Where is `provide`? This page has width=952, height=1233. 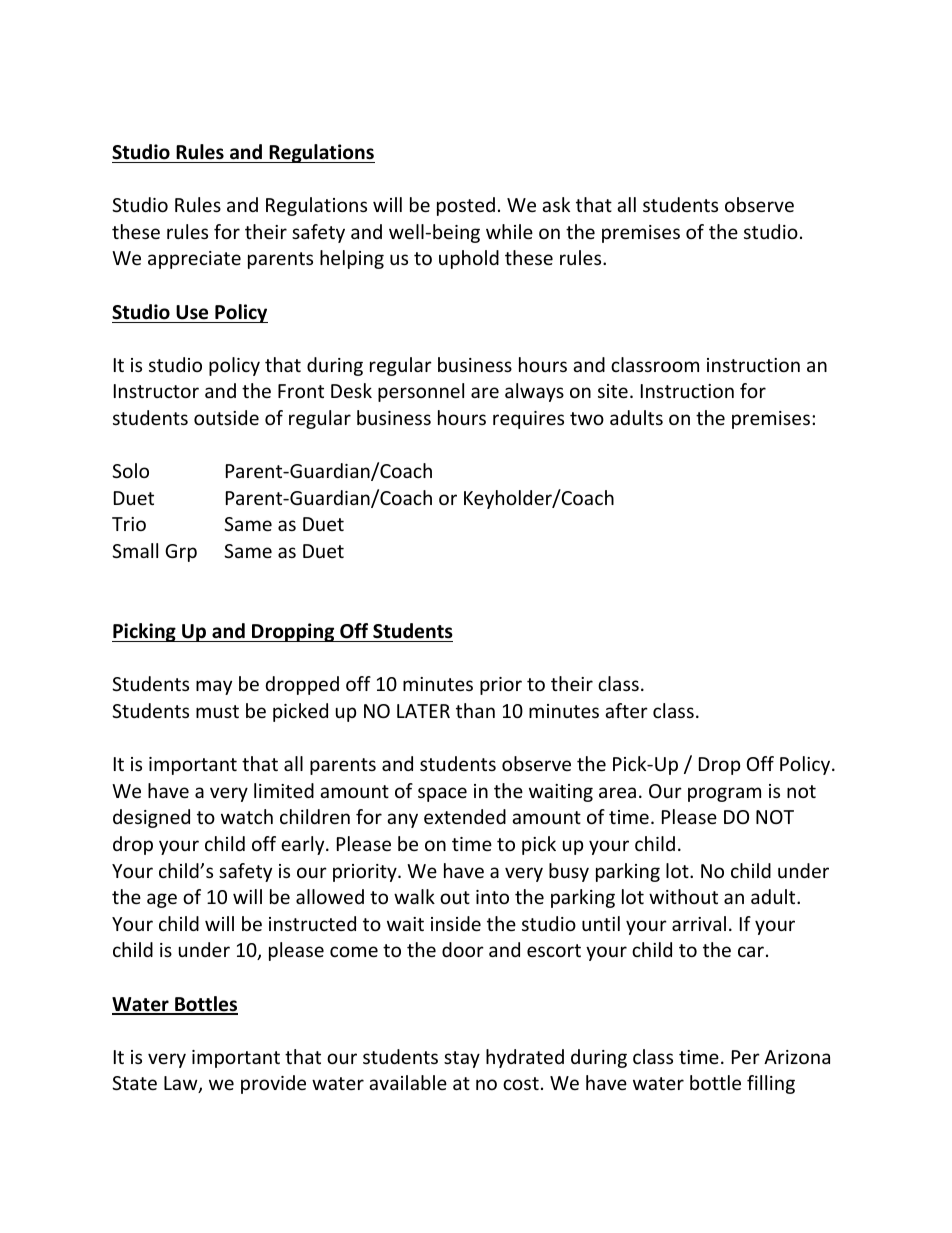 provide is located at coordinates (273, 1084).
